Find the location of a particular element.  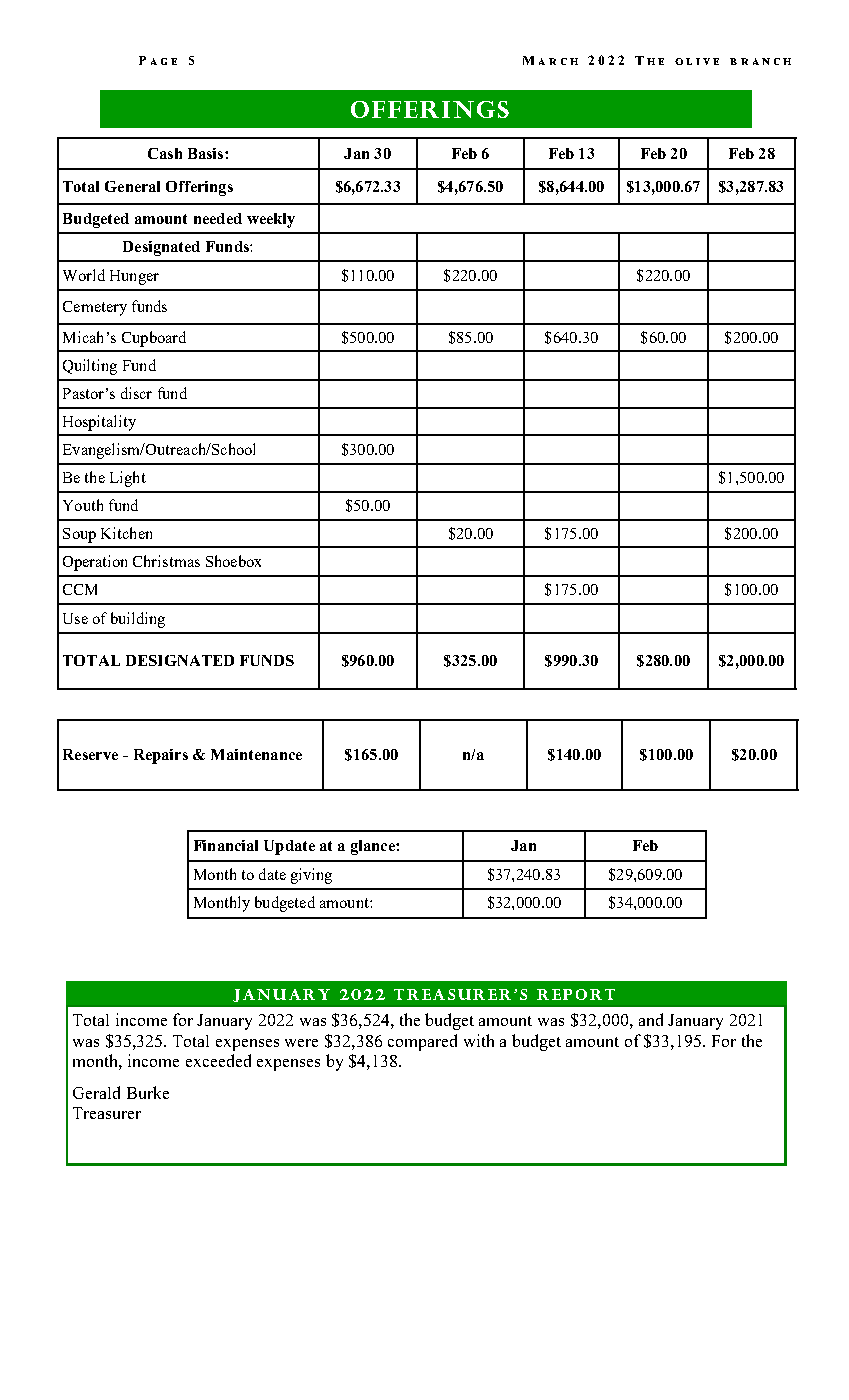

Hospitality is located at coordinates (99, 423).
